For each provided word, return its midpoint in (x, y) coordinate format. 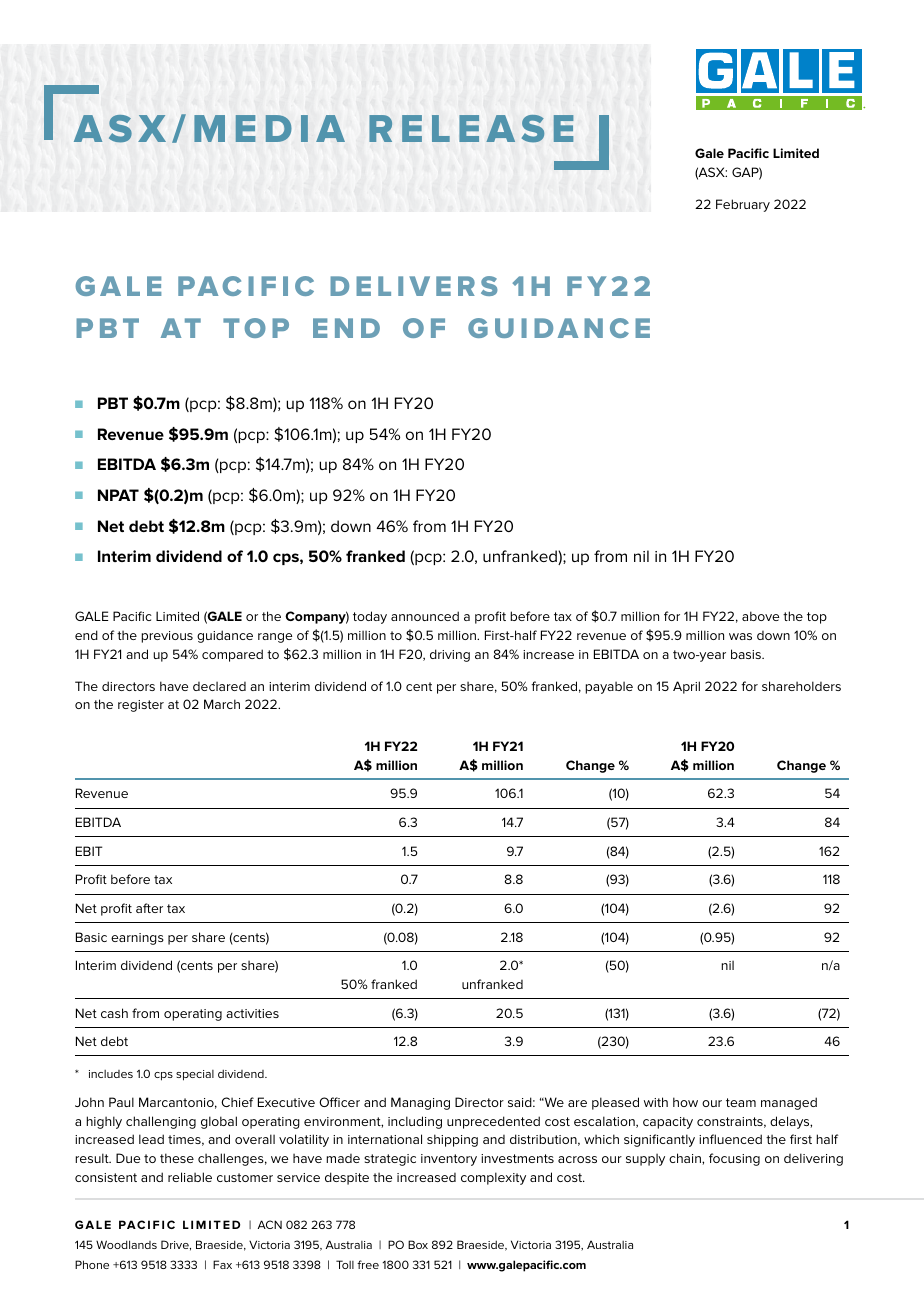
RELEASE (471, 128)
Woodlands (126, 1244)
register (141, 706)
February (743, 205)
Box (418, 1244)
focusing (734, 1159)
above (760, 616)
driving (450, 655)
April (686, 687)
